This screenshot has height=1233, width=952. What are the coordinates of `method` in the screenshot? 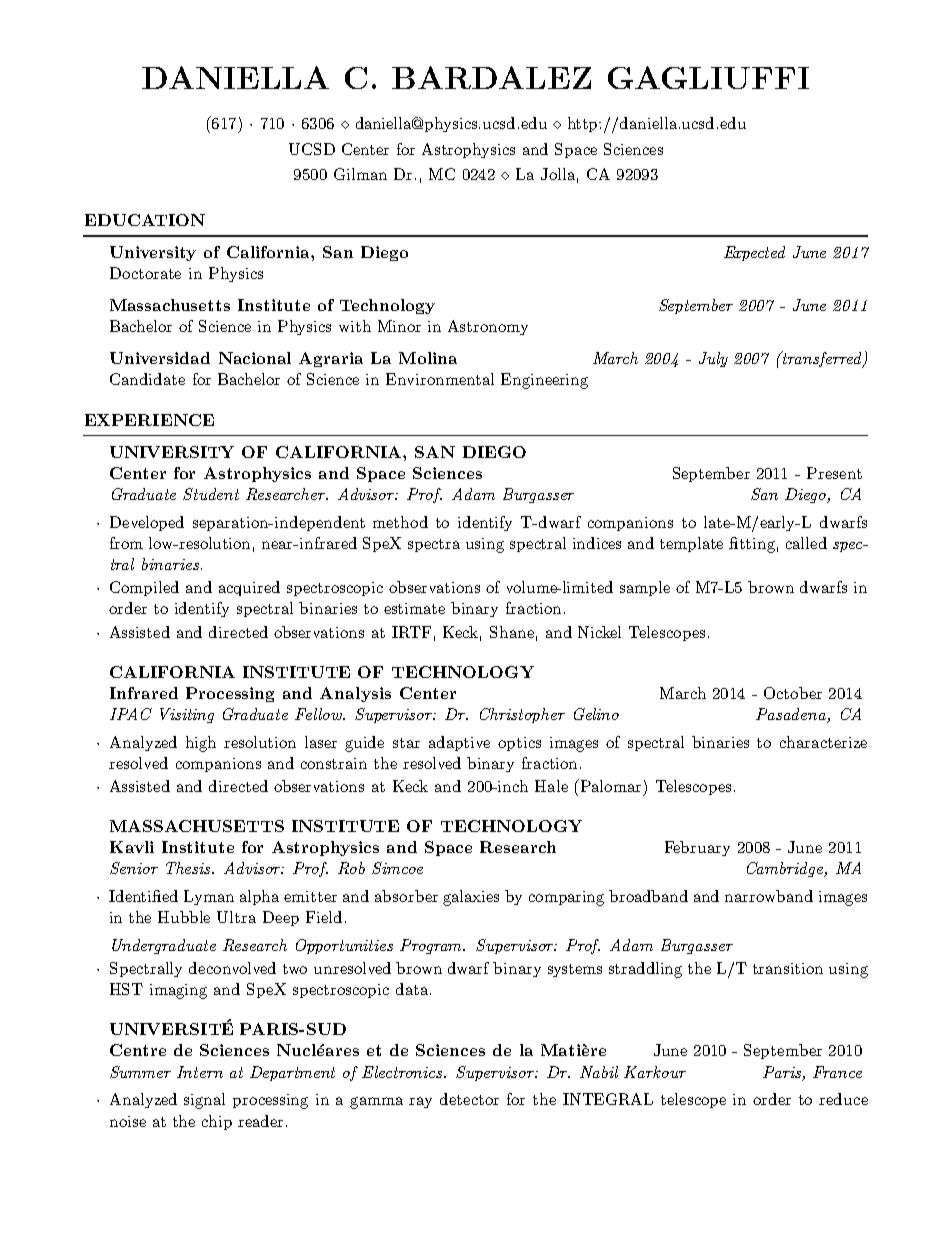 It's located at (400, 522).
